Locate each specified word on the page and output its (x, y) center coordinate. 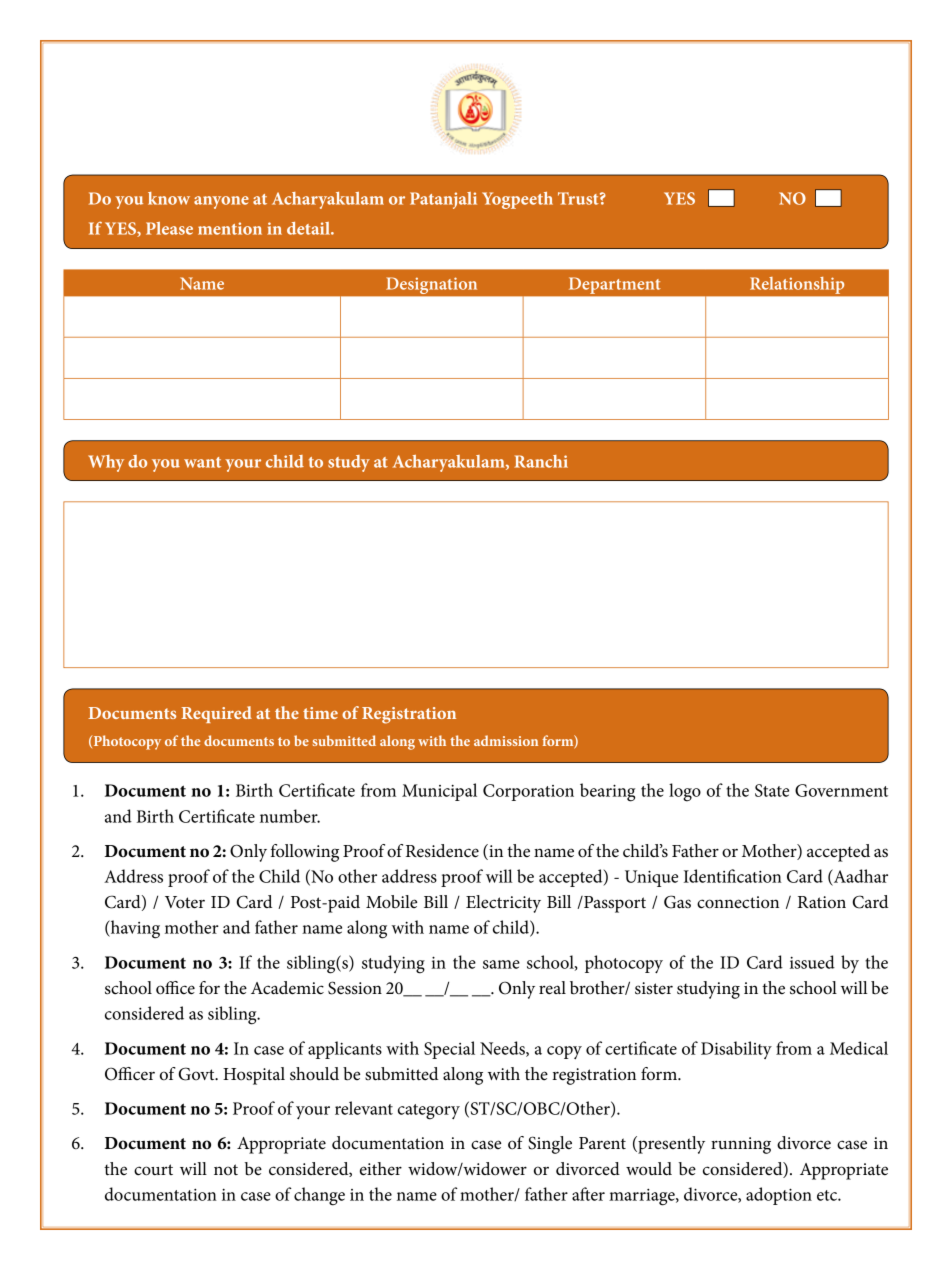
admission (506, 740)
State (772, 790)
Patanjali (443, 200)
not (226, 1169)
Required (216, 714)
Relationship (797, 285)
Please (169, 228)
